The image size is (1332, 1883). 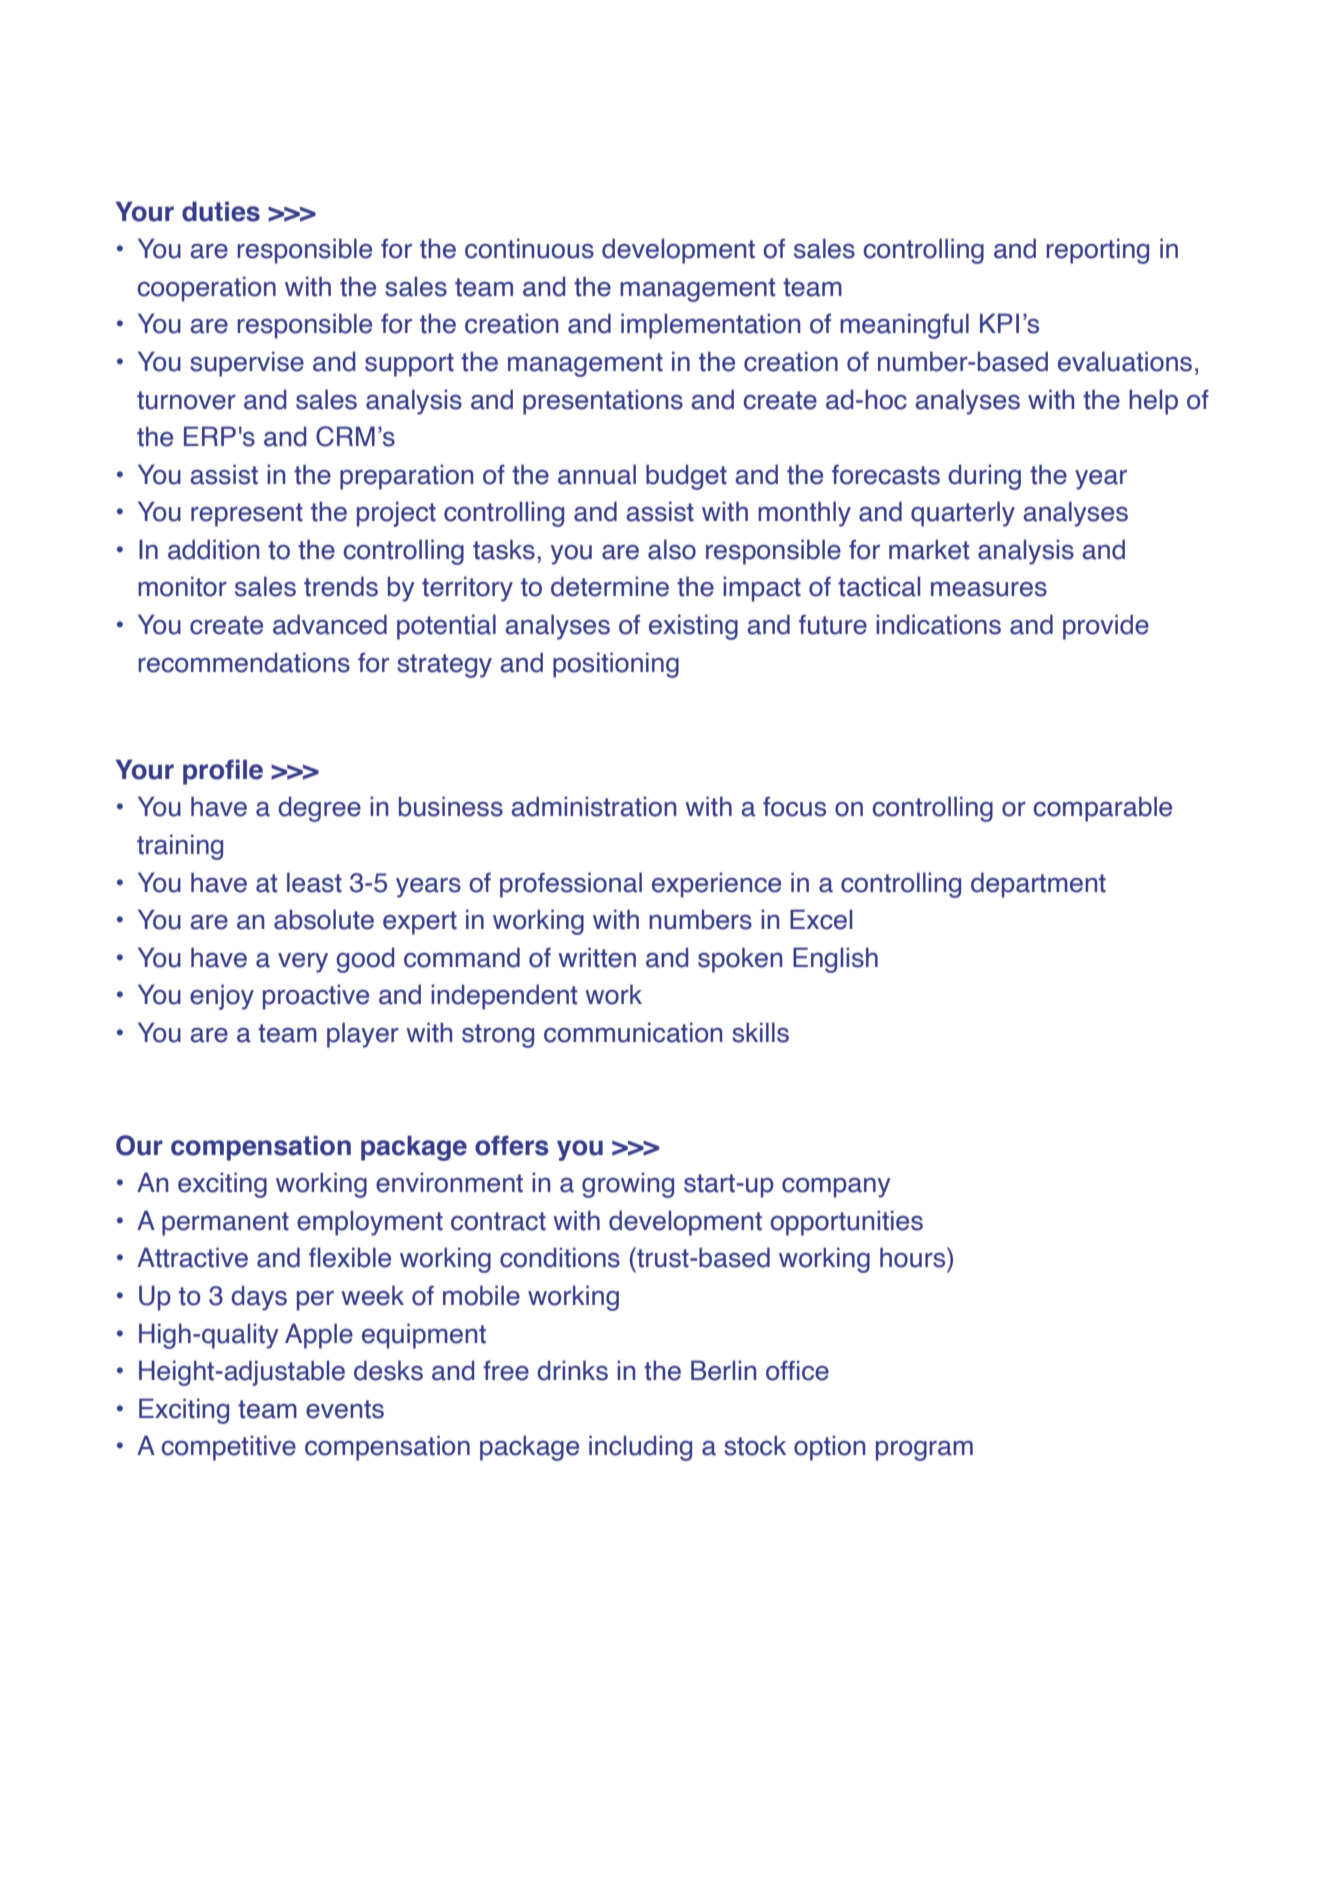 I want to click on administration, so click(x=593, y=806).
